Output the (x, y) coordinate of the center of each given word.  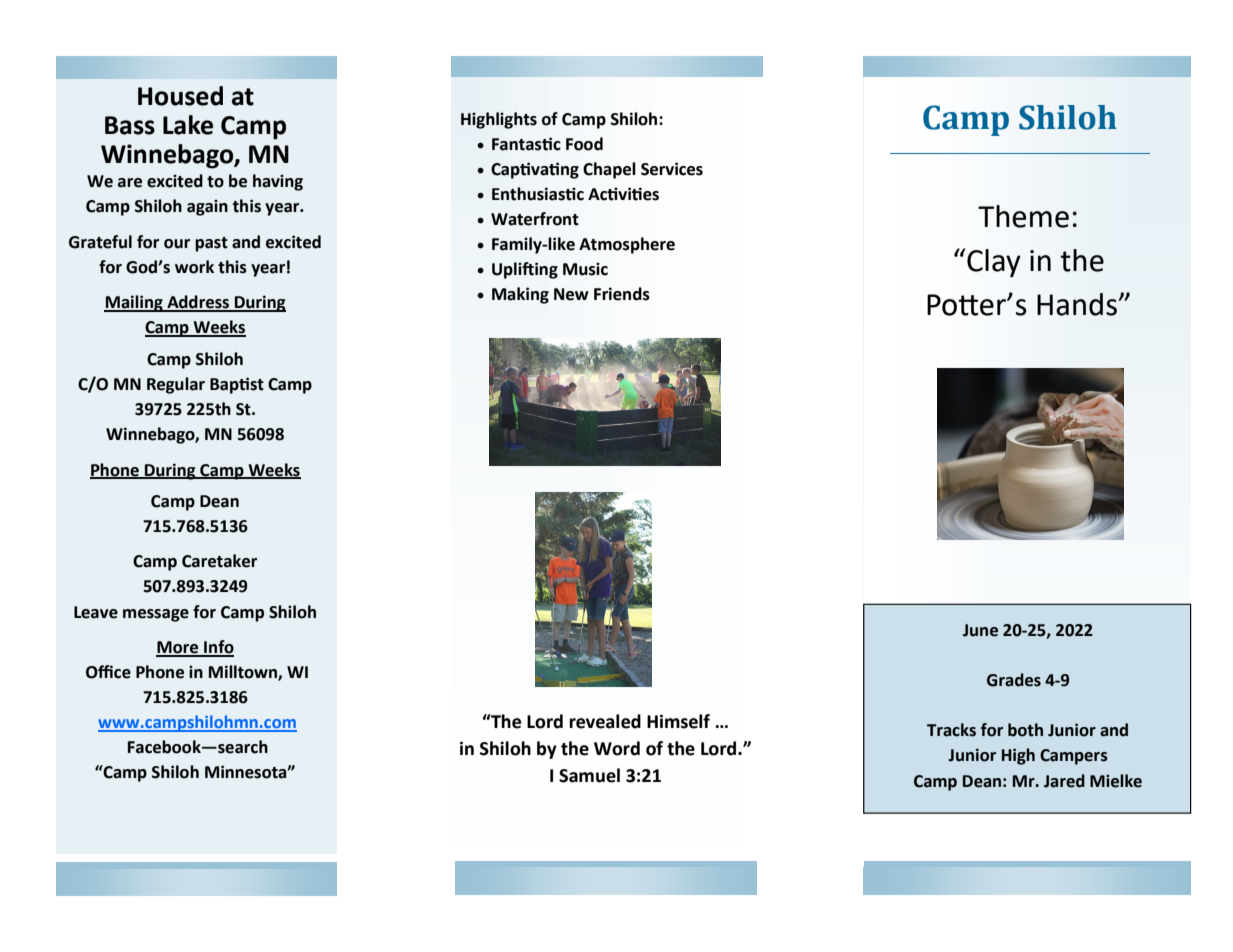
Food (584, 144)
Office (108, 672)
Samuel (589, 775)
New (571, 294)
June (980, 630)
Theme (1023, 216)
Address (198, 303)
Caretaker (219, 561)
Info (218, 648)
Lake (188, 125)
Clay (994, 263)
